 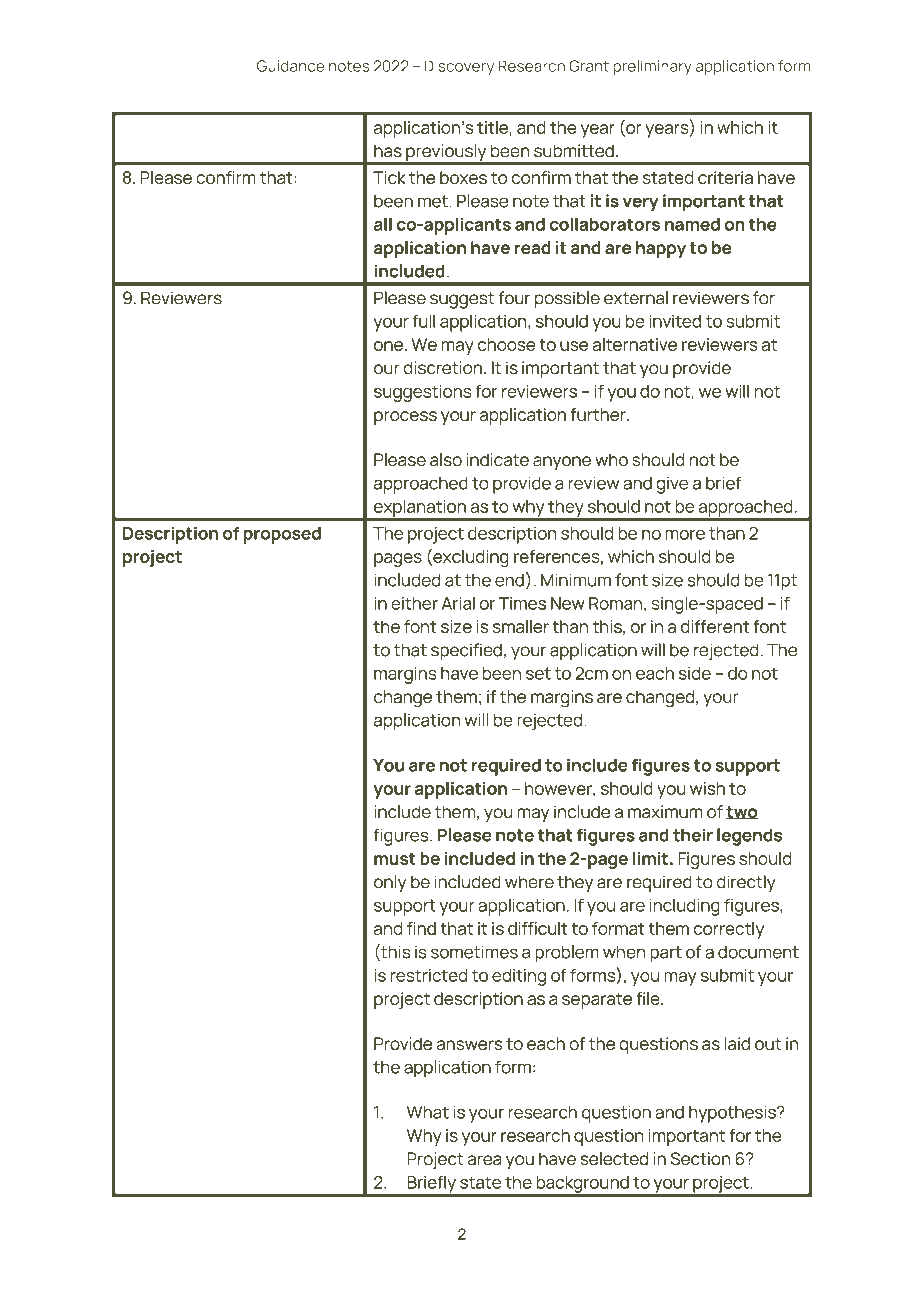 I want to click on area, so click(x=485, y=1160).
